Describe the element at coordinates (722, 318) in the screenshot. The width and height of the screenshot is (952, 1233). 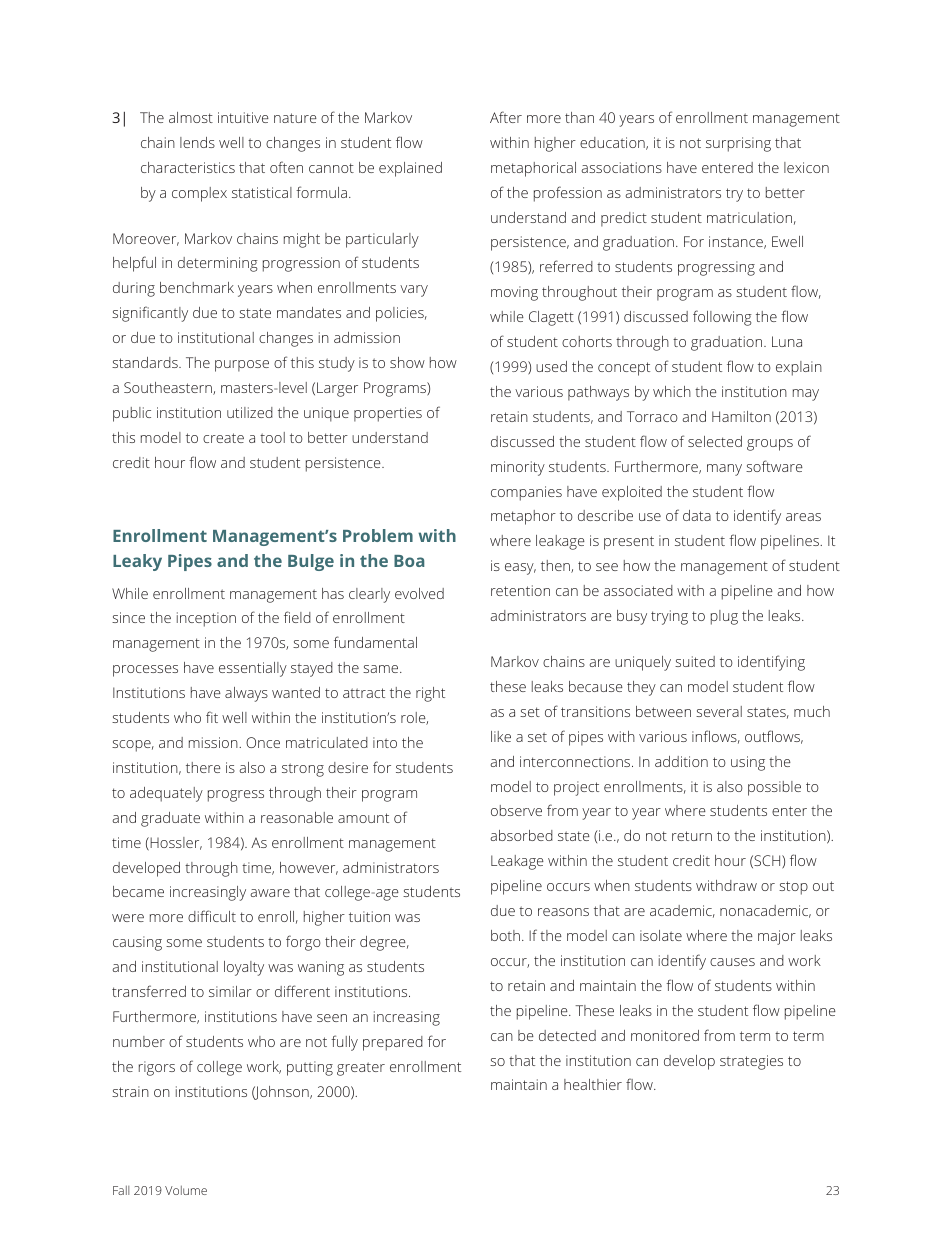
I see `following` at that location.
